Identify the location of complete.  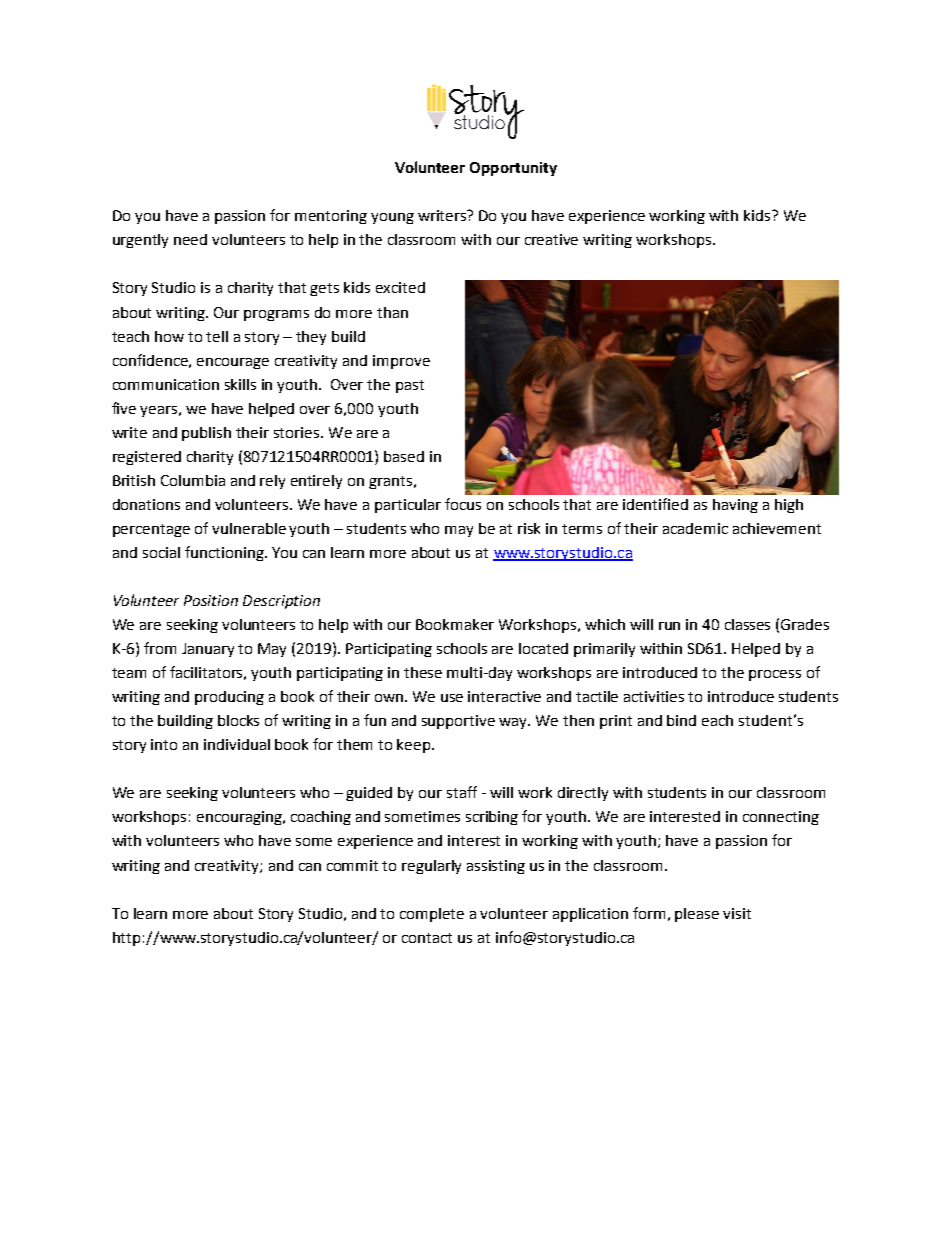
(432, 915).
